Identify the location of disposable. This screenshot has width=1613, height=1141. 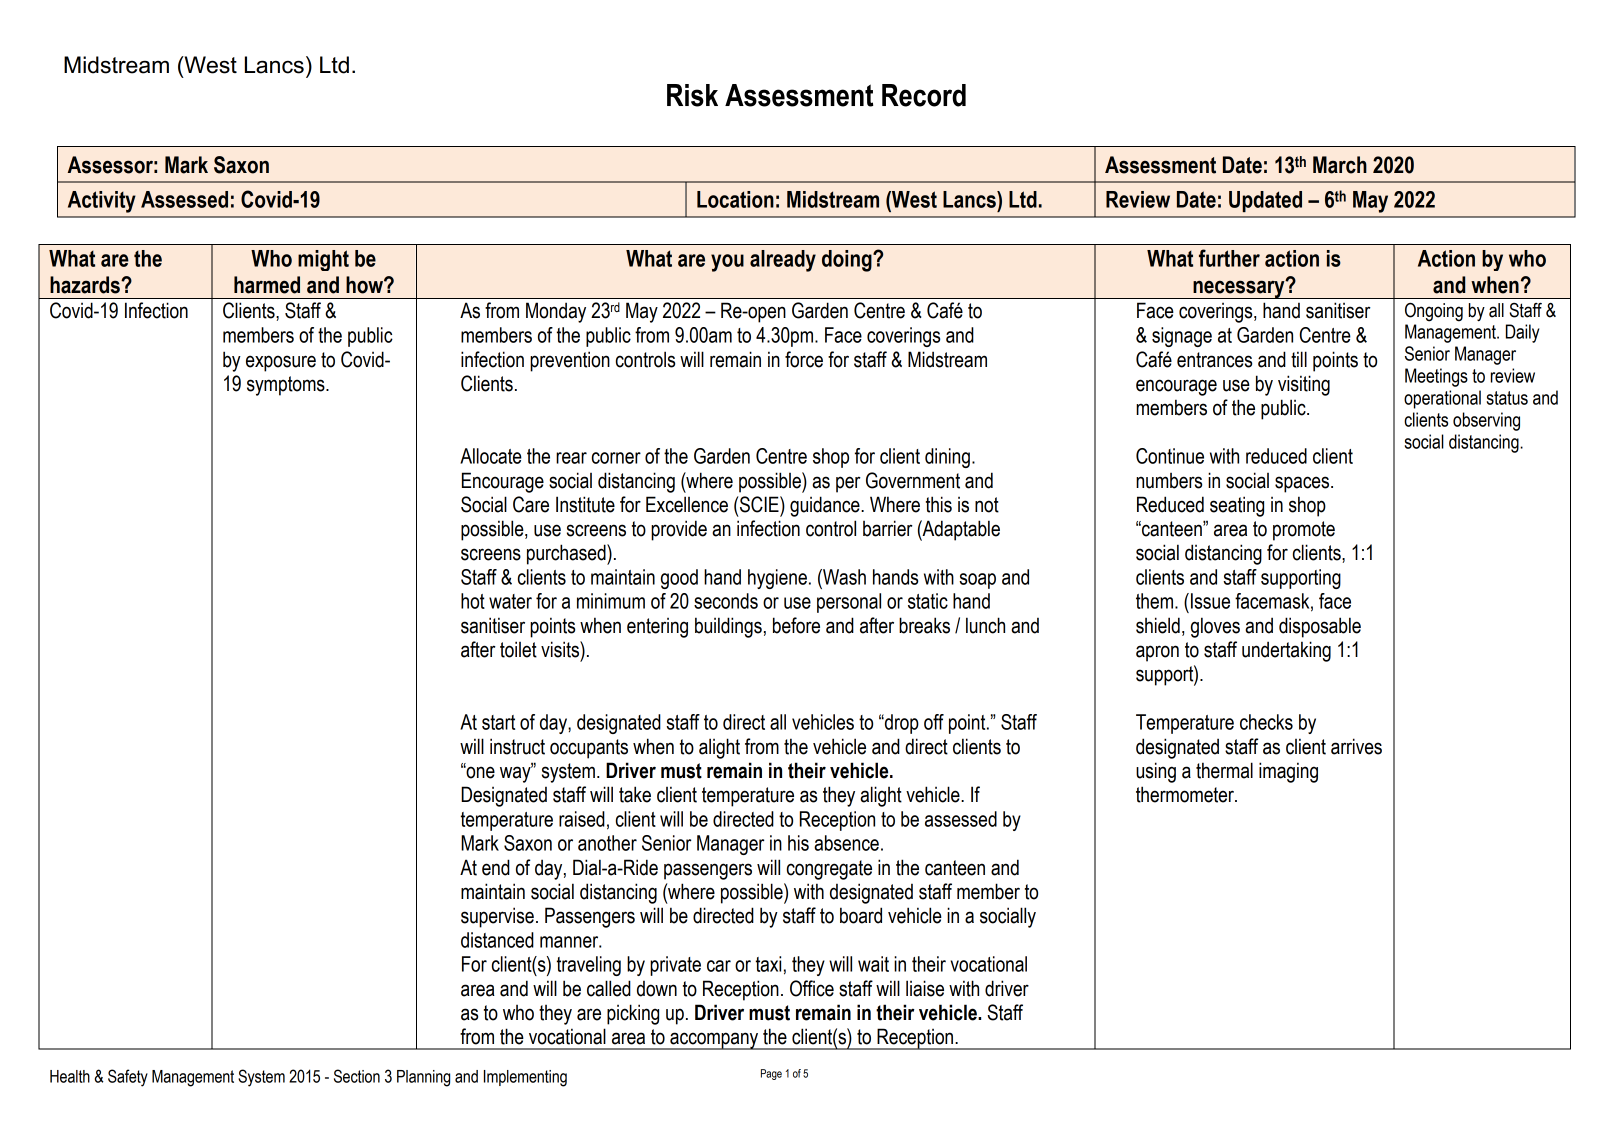
(1320, 627).
